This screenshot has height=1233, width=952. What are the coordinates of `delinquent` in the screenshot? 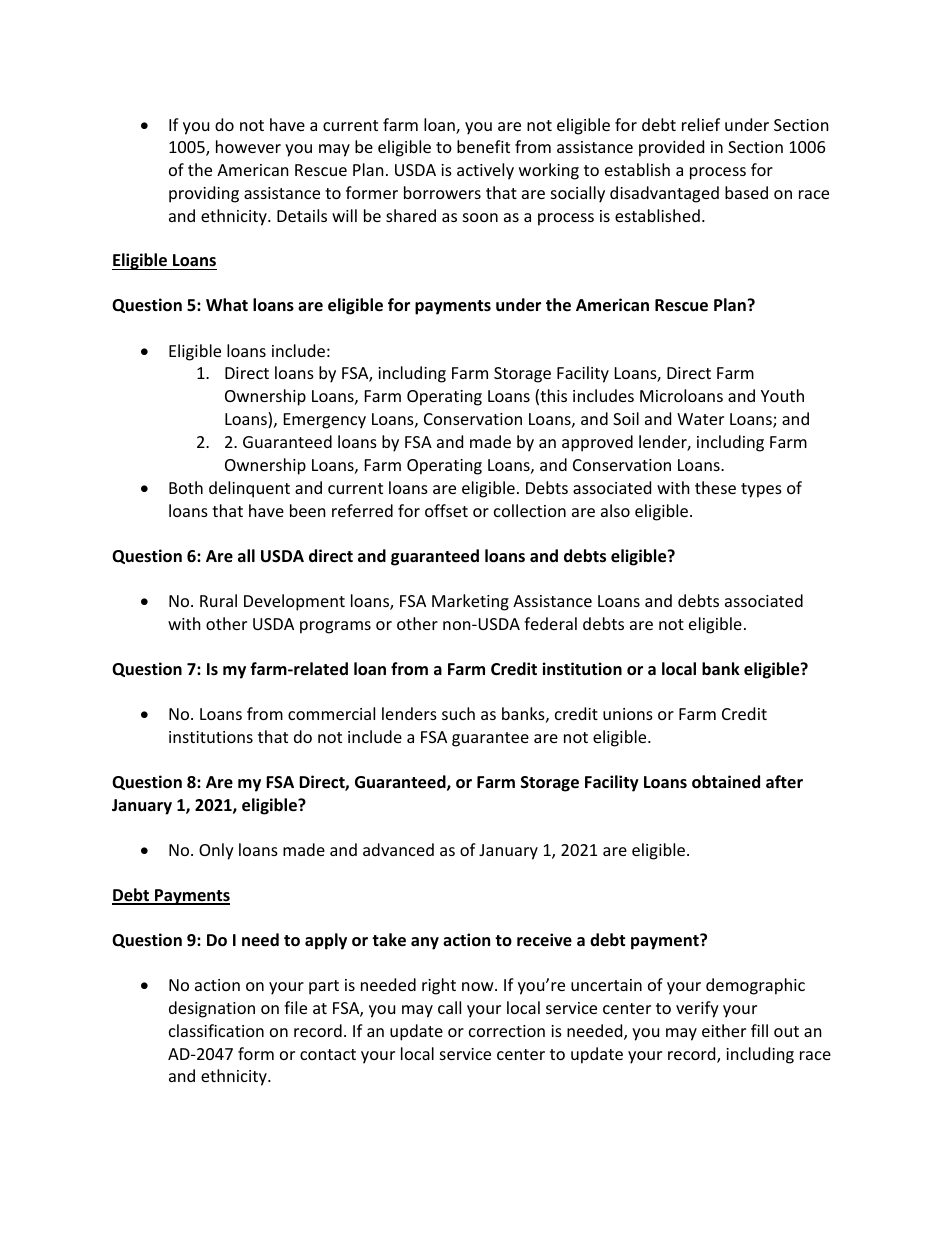 It's located at (249, 489).
